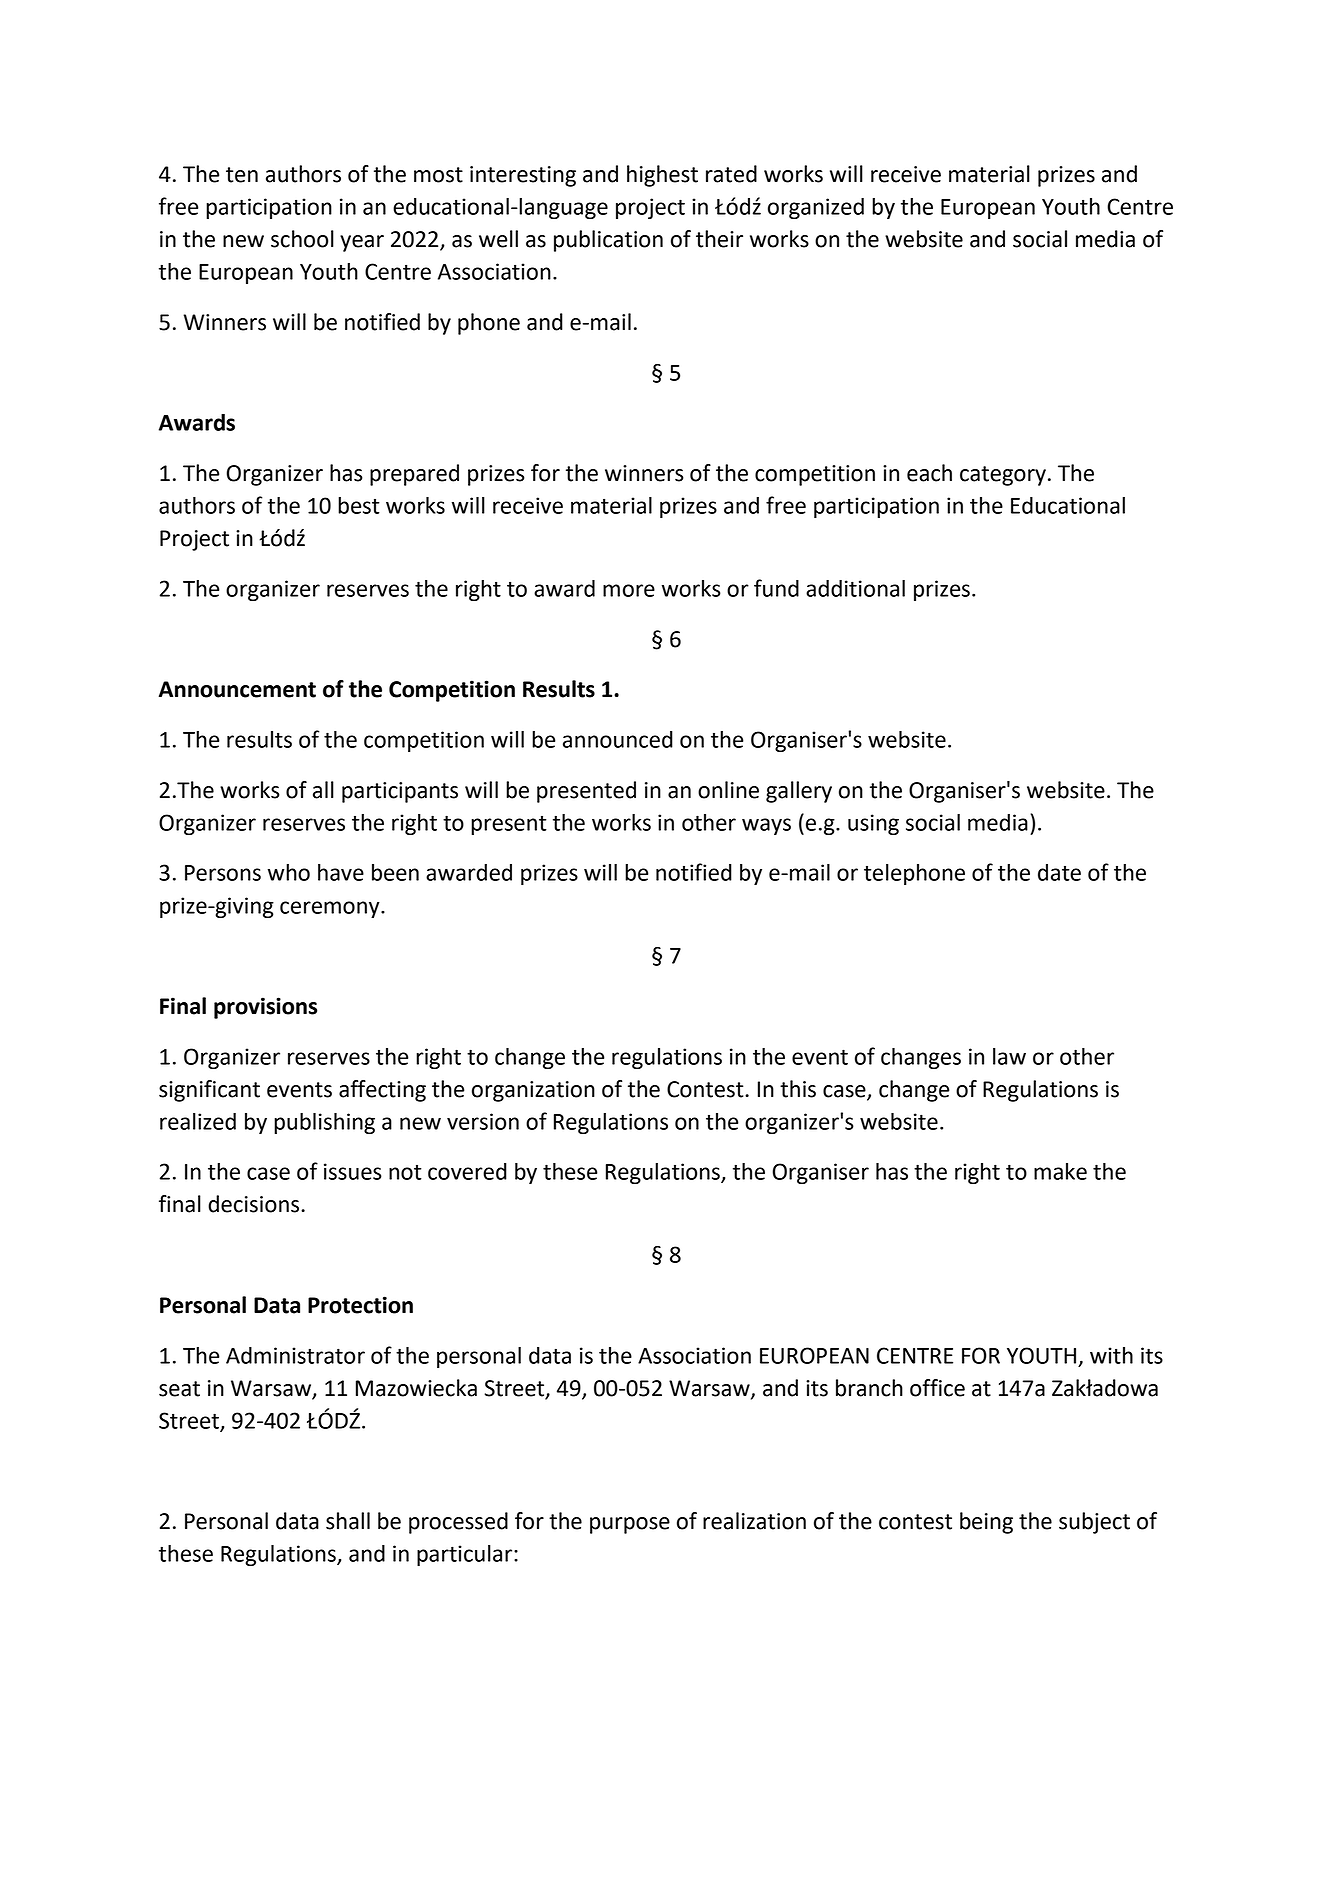  Describe the element at coordinates (1060, 1171) in the image. I see `make` at that location.
